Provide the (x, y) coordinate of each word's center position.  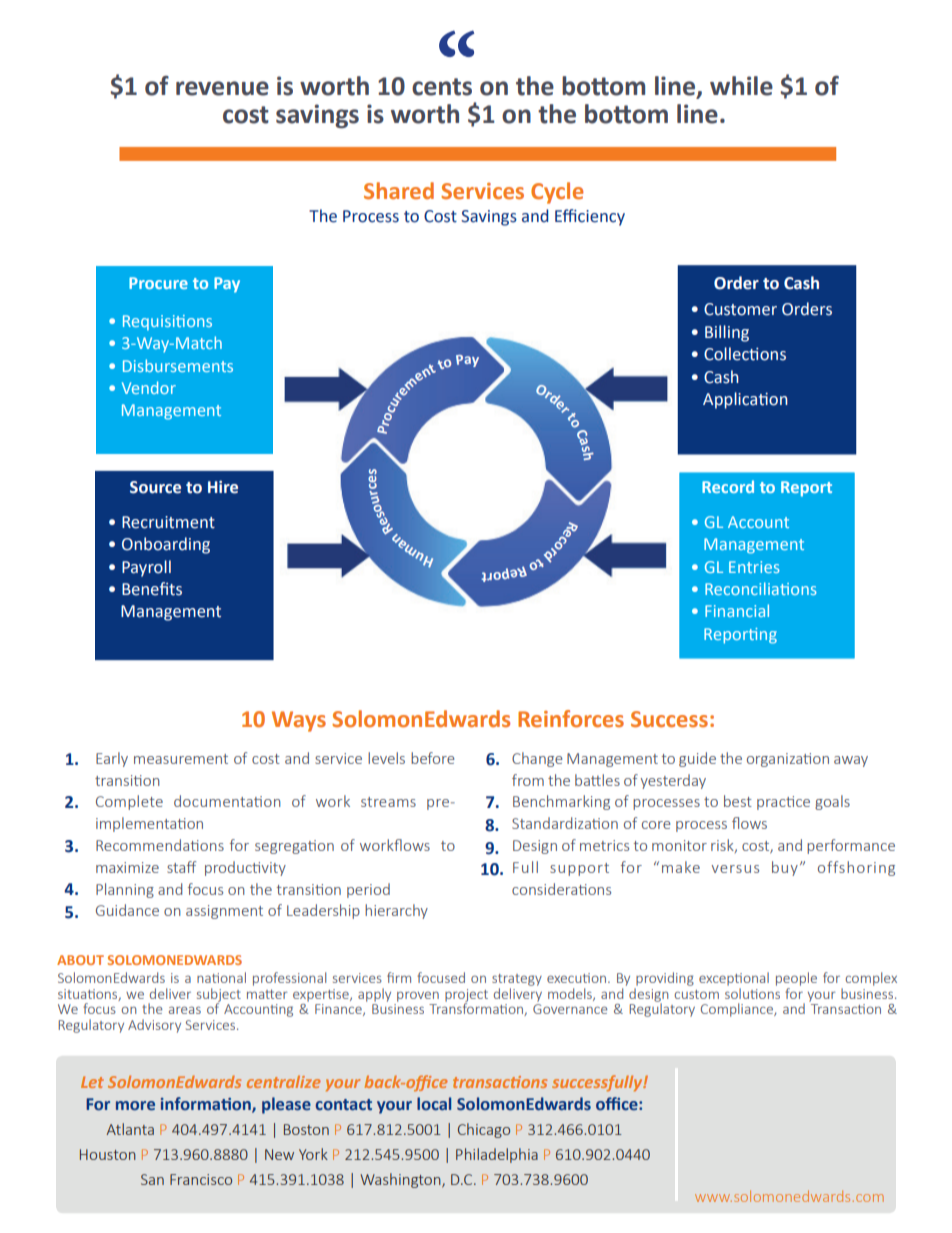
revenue (222, 88)
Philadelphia (497, 1155)
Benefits (152, 589)
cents (442, 87)
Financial (737, 610)
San (152, 1179)
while (741, 86)
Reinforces (571, 719)
